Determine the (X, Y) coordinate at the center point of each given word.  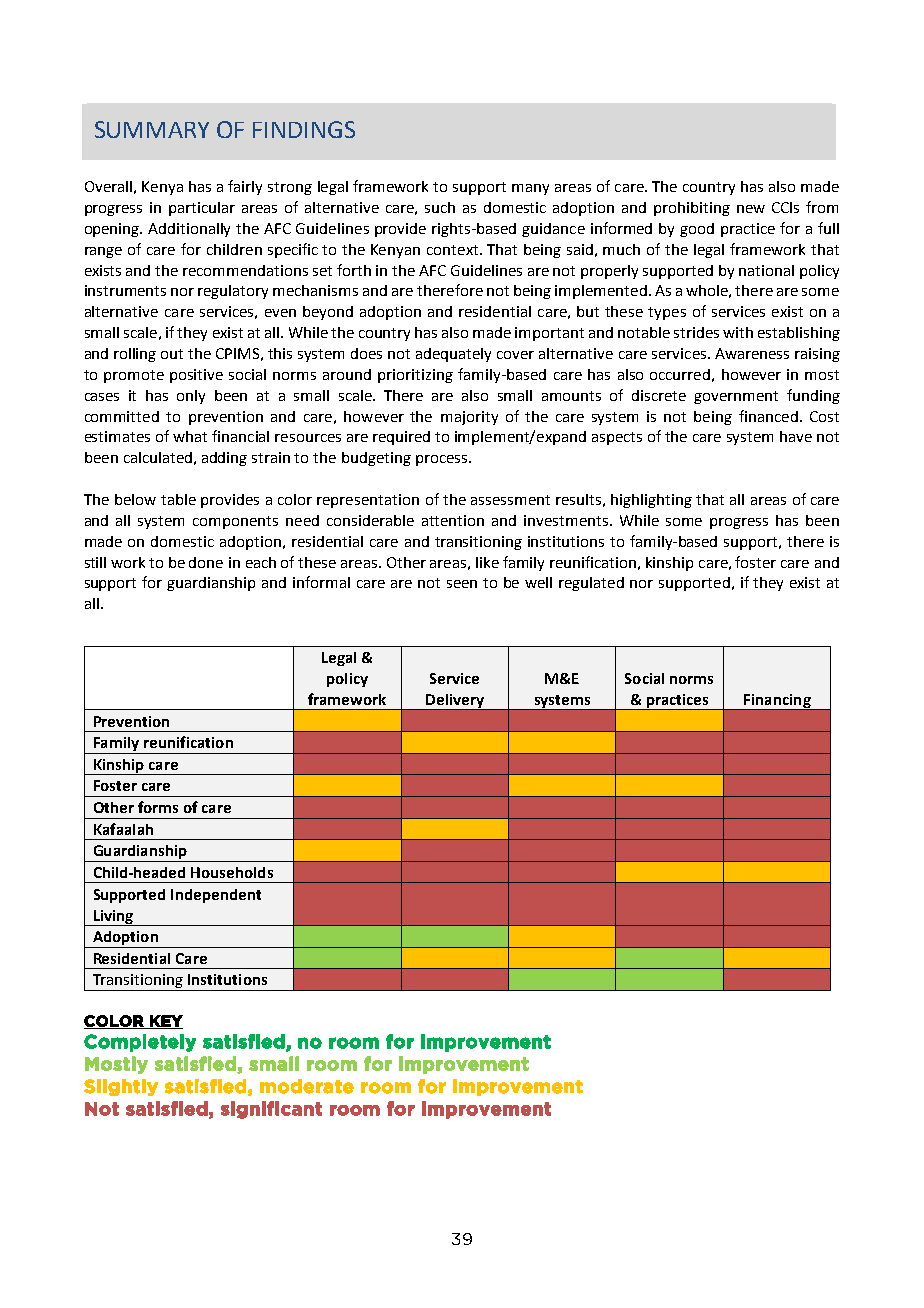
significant (271, 1110)
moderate (307, 1086)
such (440, 207)
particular (202, 209)
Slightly (121, 1087)
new (751, 209)
